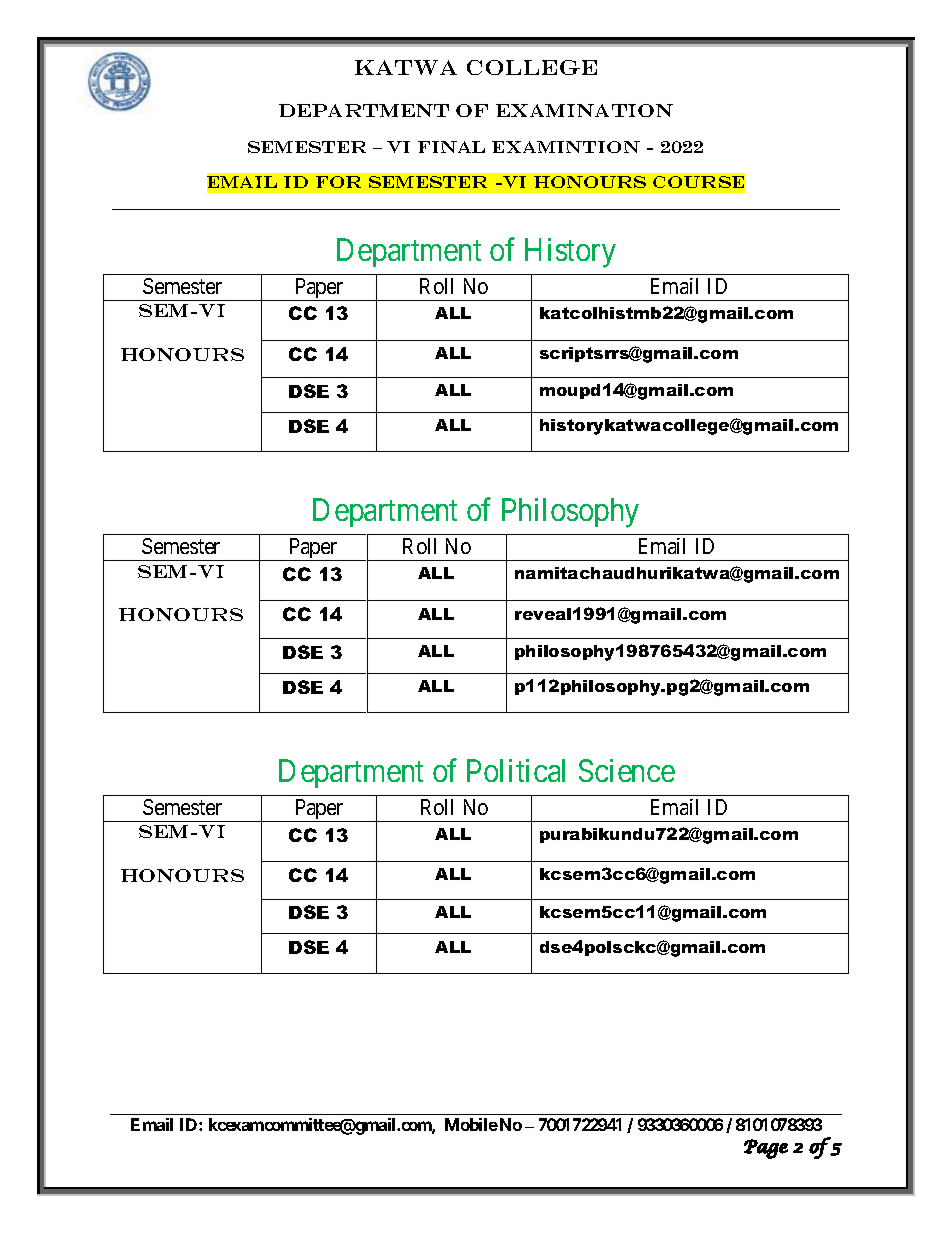  Describe the element at coordinates (451, 147) in the page. I see `FINAL` at that location.
